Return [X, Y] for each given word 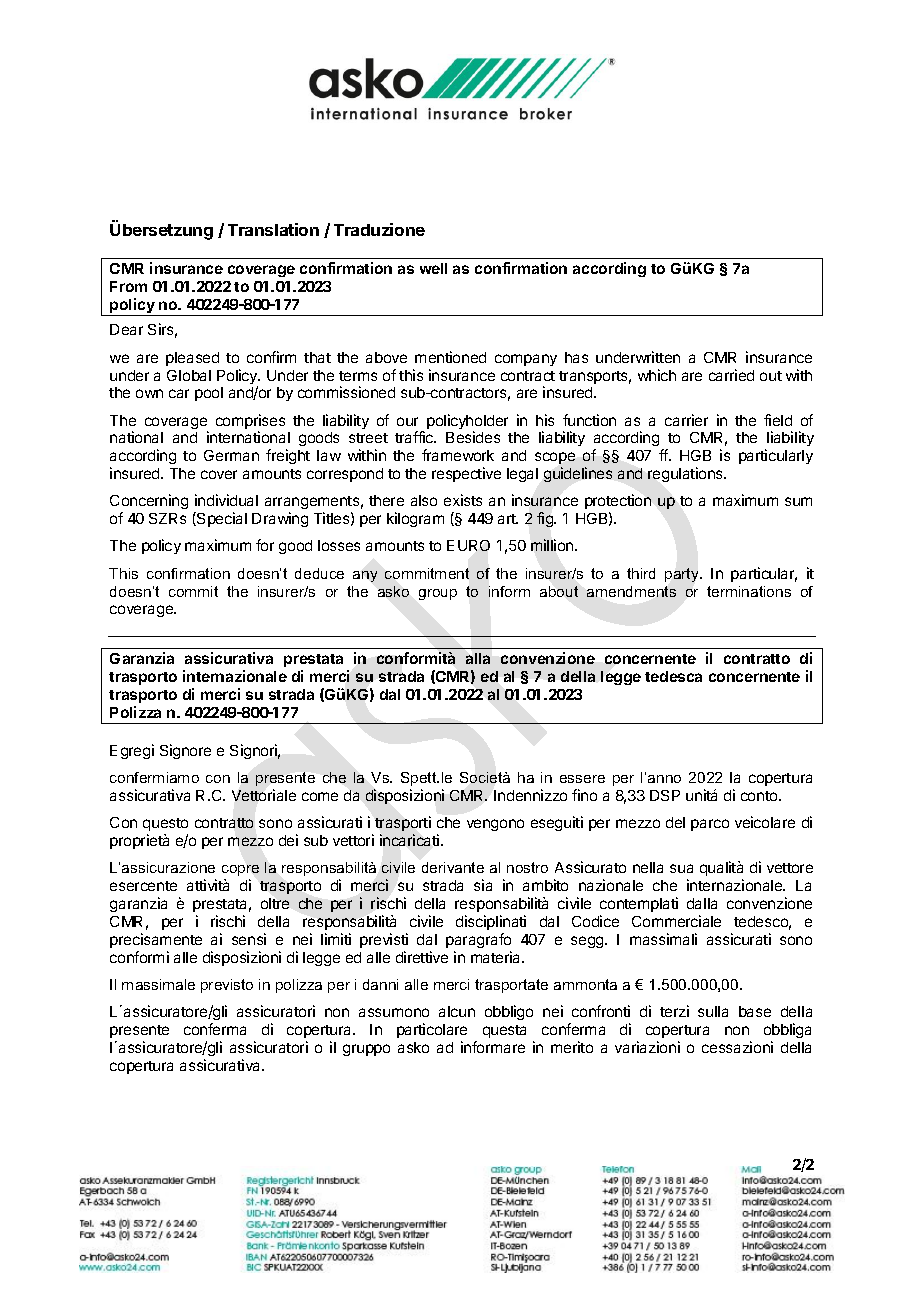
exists [463, 500]
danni [380, 984]
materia [497, 957]
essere [582, 779]
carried [731, 375]
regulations [686, 474]
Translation [273, 229]
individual [226, 500]
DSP [665, 795]
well [433, 268]
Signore [185, 751]
